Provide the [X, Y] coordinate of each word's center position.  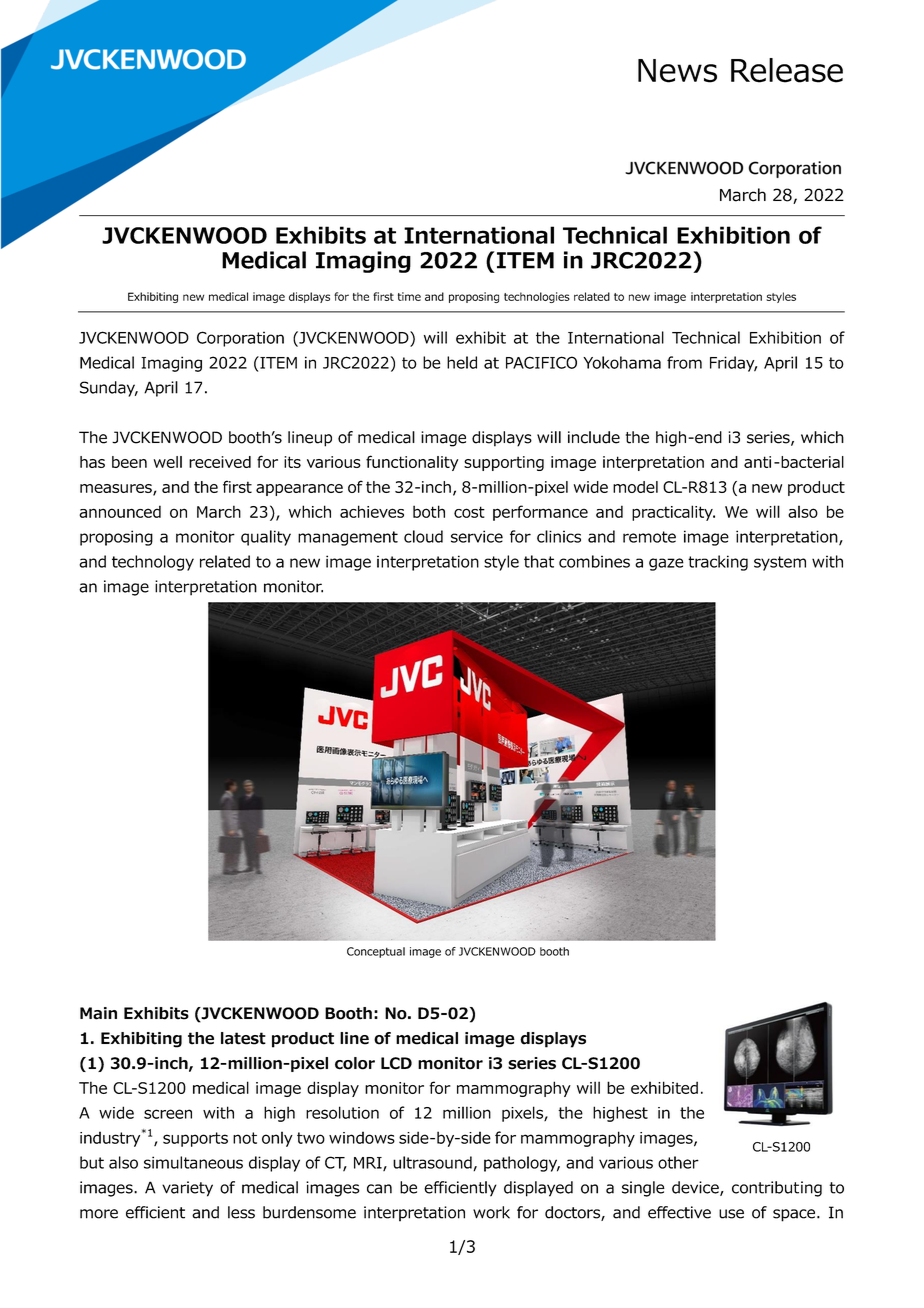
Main [98, 1013]
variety [187, 1189]
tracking [718, 563]
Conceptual [376, 952]
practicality [673, 513]
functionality [412, 463]
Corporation [240, 339]
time [409, 296]
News [677, 71]
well [168, 462]
